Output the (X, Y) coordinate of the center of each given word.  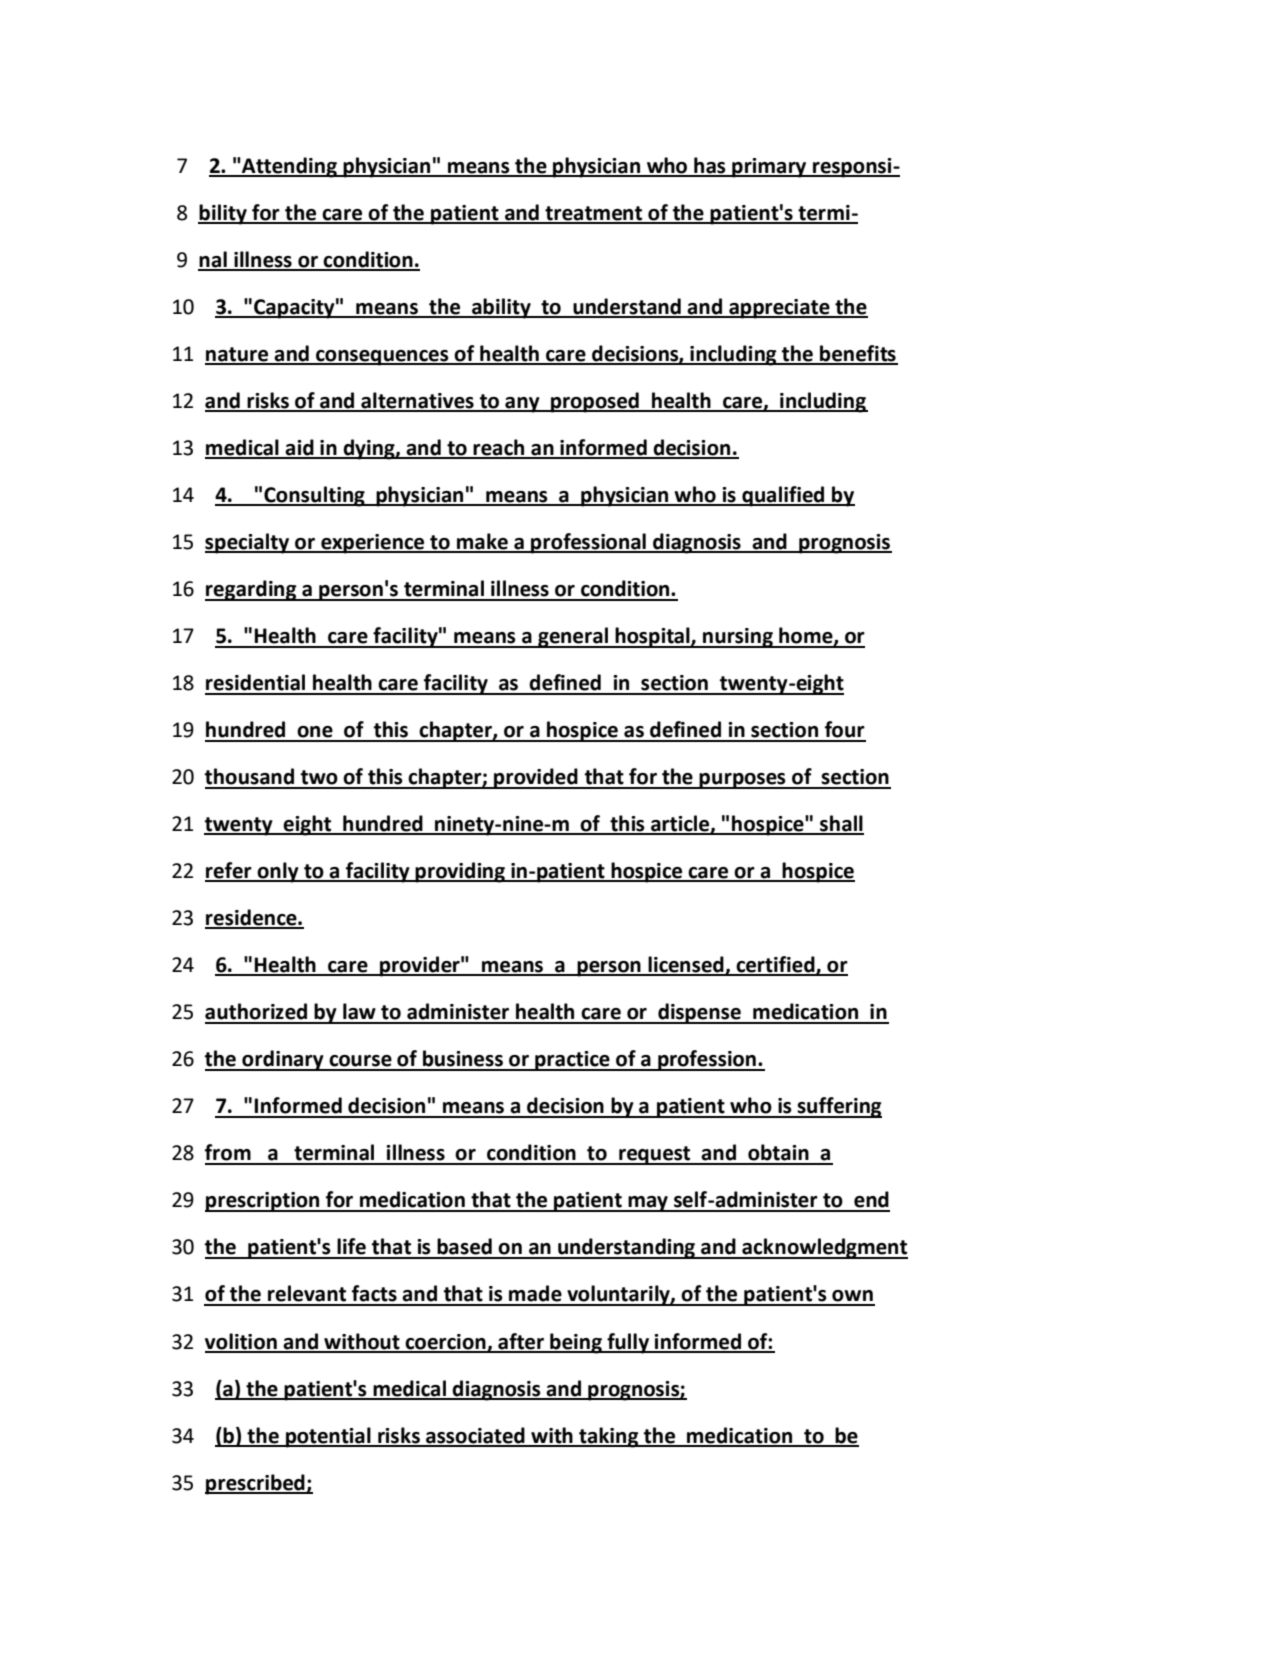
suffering (839, 1107)
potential (328, 1437)
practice (572, 1061)
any (522, 405)
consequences (382, 358)
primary (769, 168)
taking (609, 1437)
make (482, 542)
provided (536, 778)
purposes (743, 781)
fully (628, 1343)
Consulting (314, 496)
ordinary (283, 1060)
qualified (783, 496)
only (278, 872)
